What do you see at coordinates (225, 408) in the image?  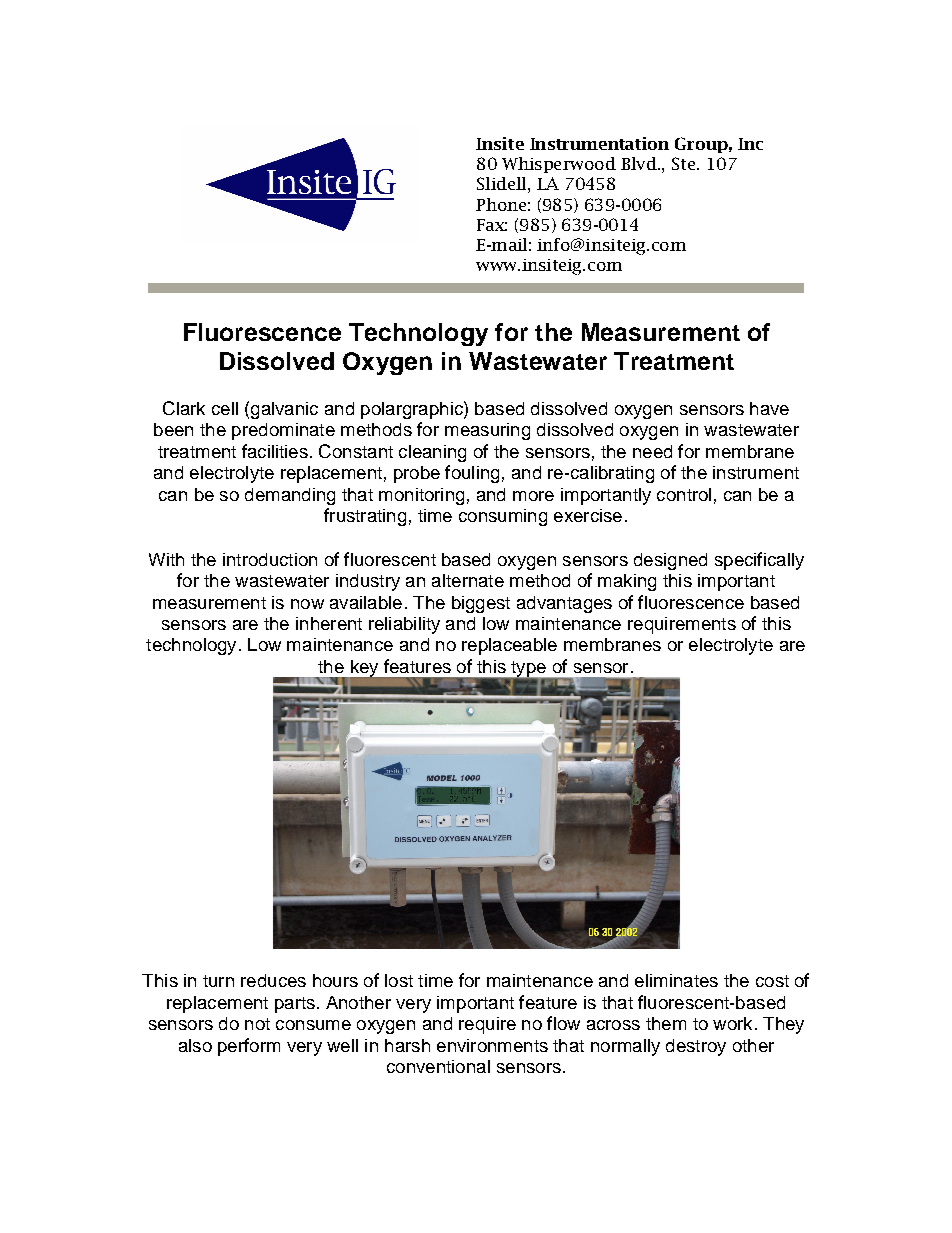 I see `cell` at bounding box center [225, 408].
